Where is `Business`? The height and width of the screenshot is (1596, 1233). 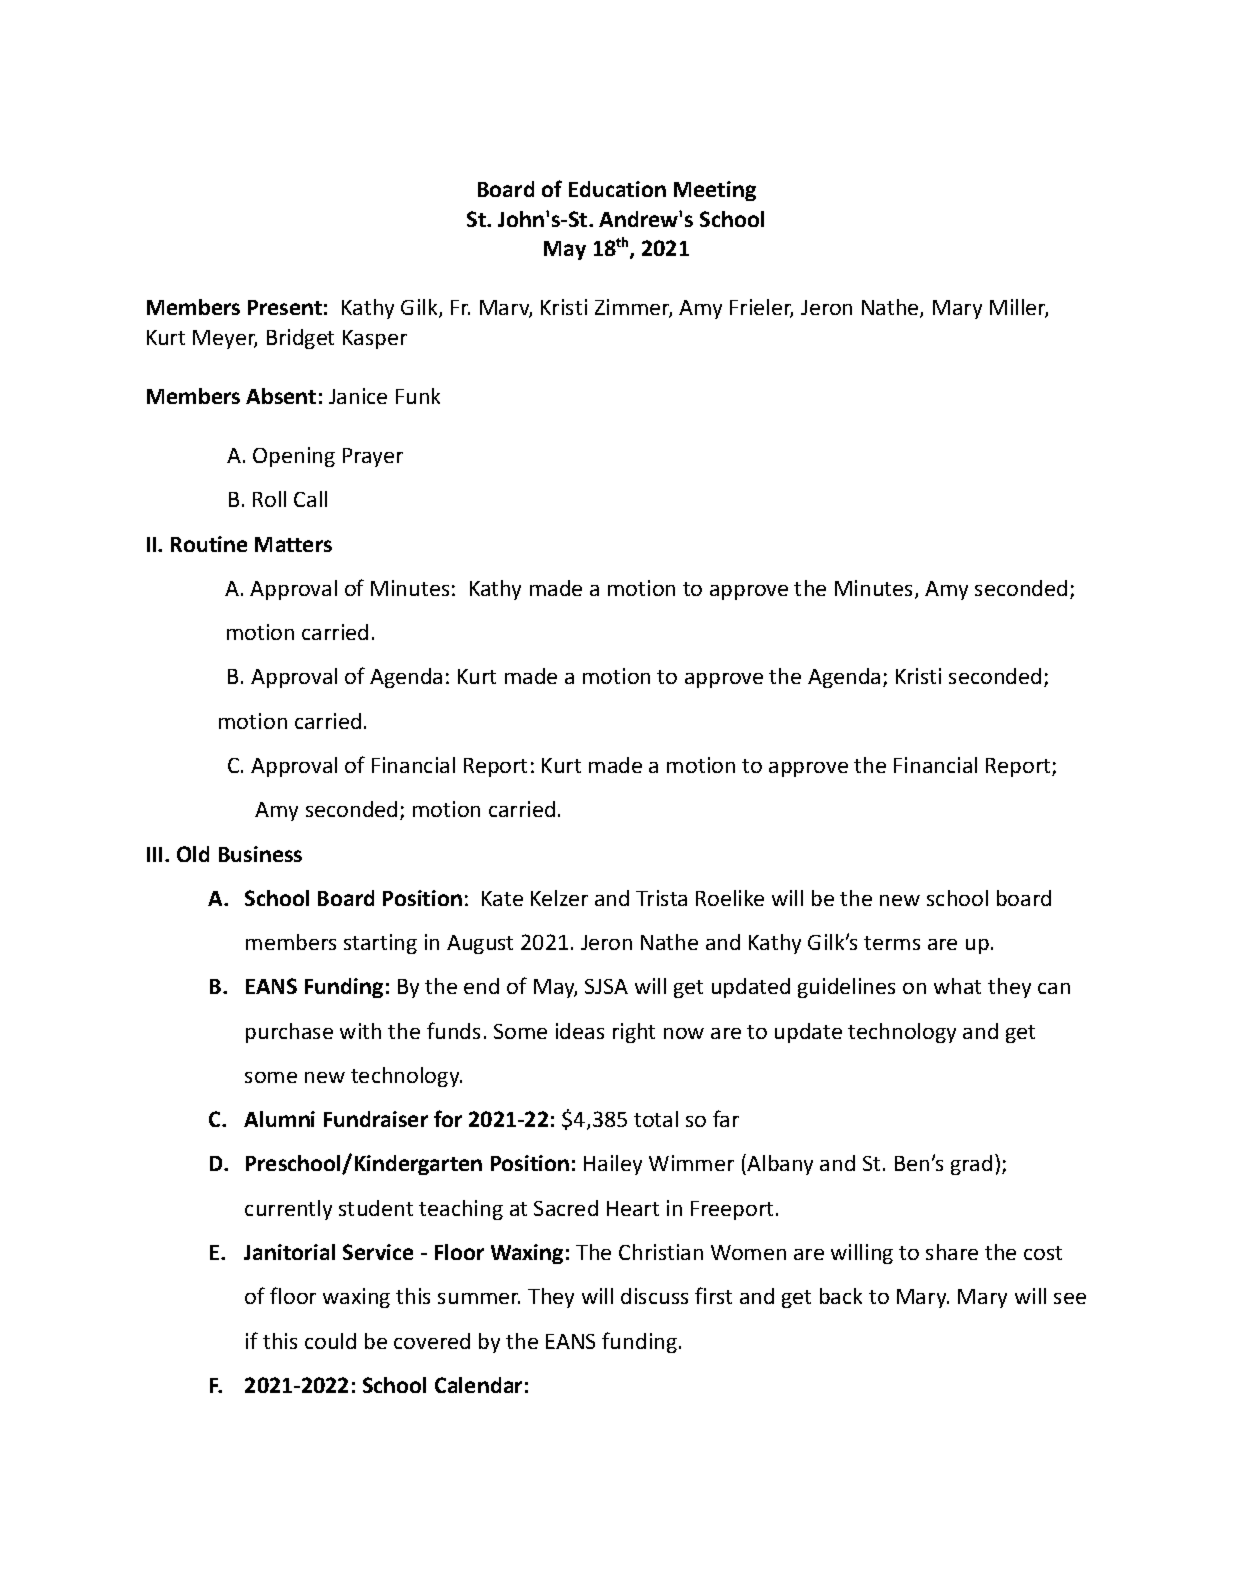 Business is located at coordinates (260, 854).
